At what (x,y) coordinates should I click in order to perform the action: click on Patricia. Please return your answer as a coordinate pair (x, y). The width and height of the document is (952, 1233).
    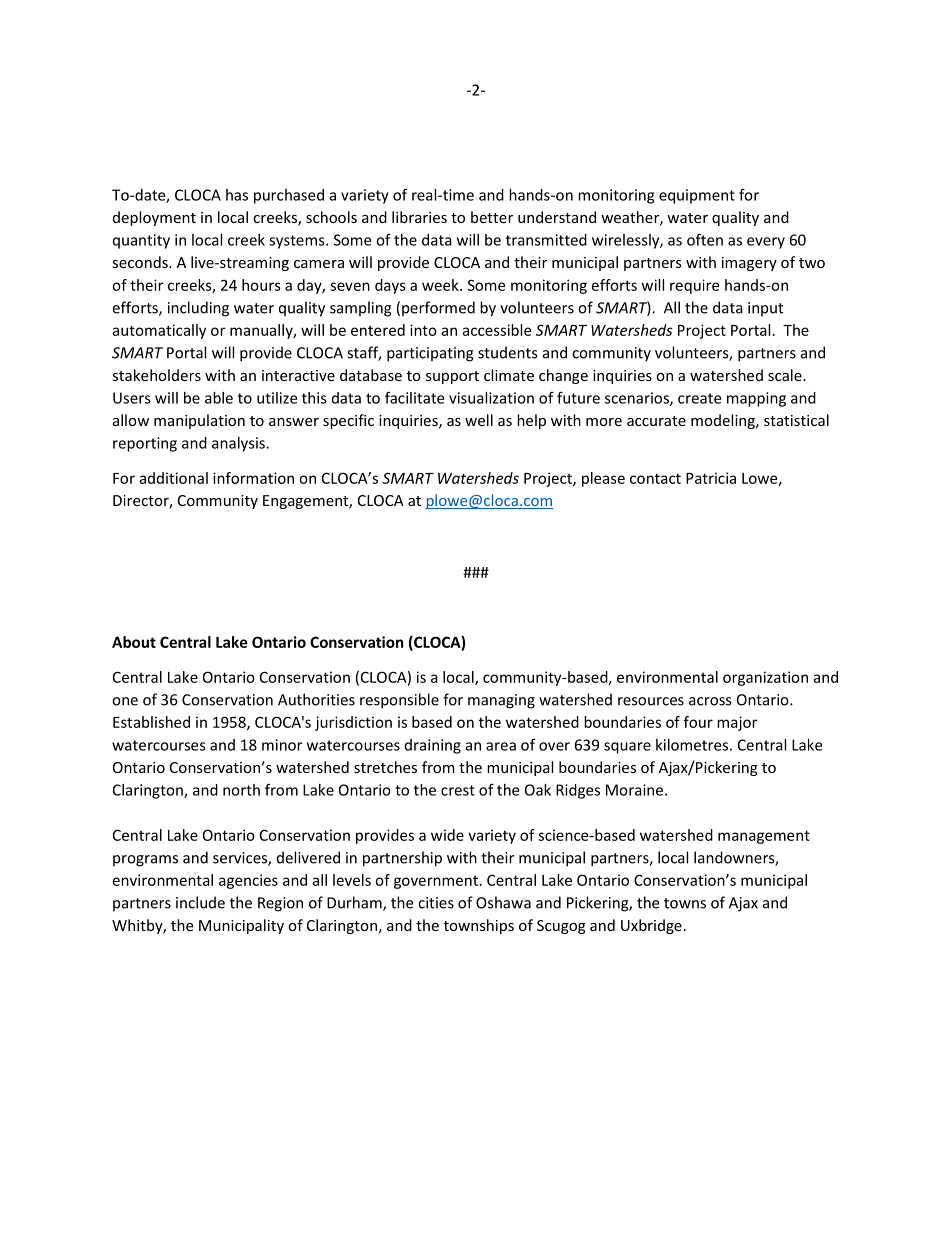
    Looking at the image, I should click on (711, 478).
